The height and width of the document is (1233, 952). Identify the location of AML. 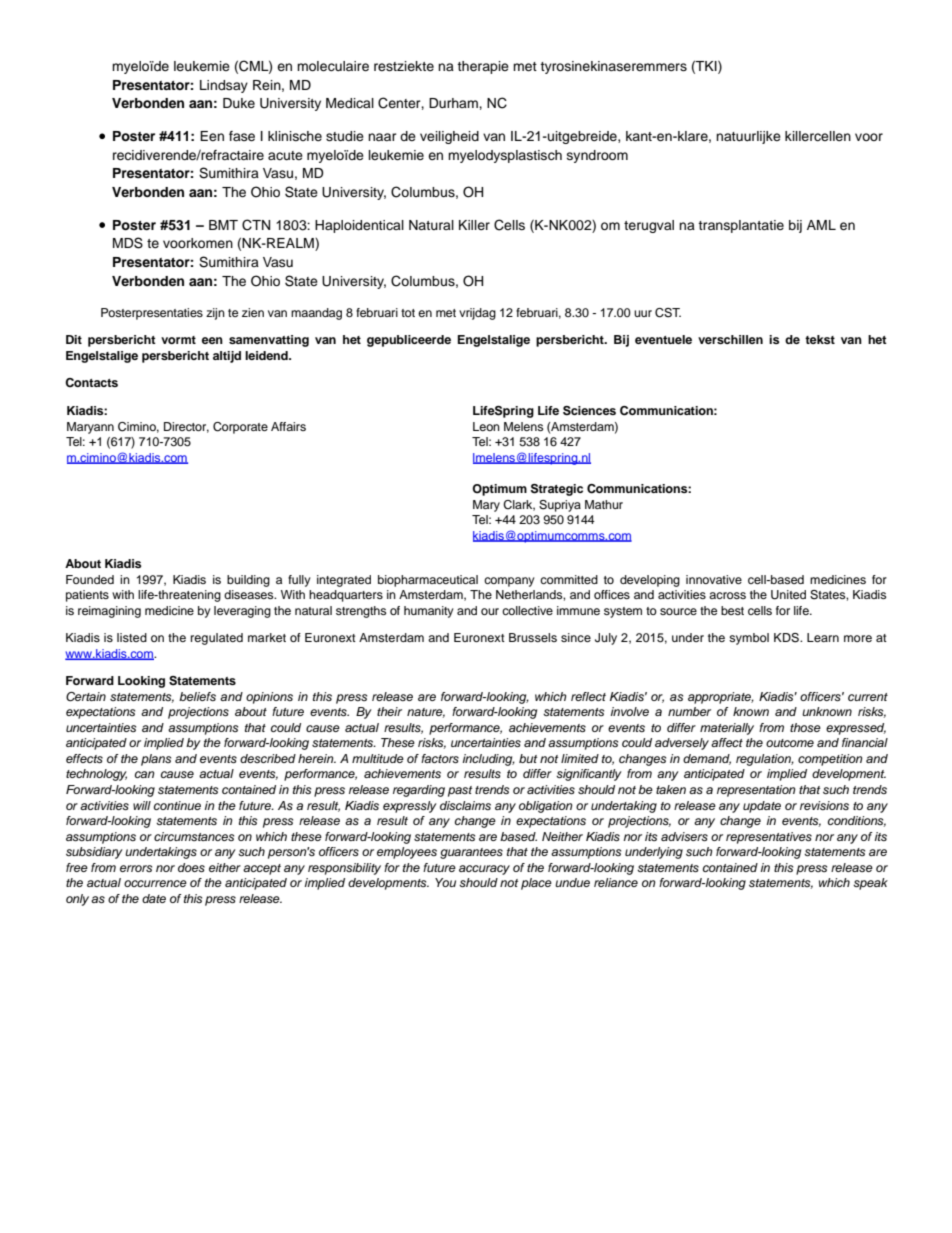
(821, 225).
